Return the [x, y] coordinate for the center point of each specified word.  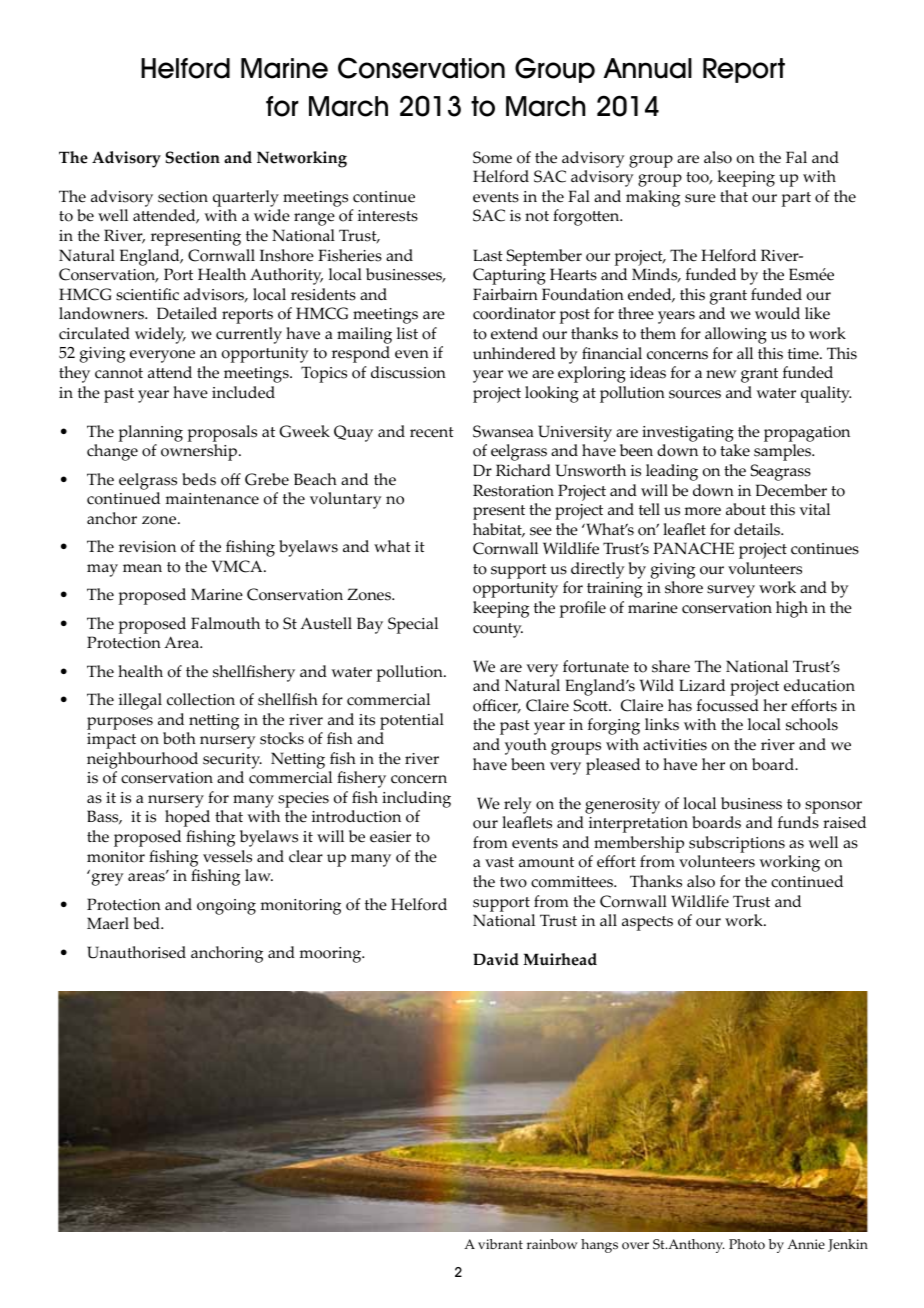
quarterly [246, 198]
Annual [648, 68]
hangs [599, 1246]
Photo [747, 1244]
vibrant [500, 1244]
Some [492, 157]
